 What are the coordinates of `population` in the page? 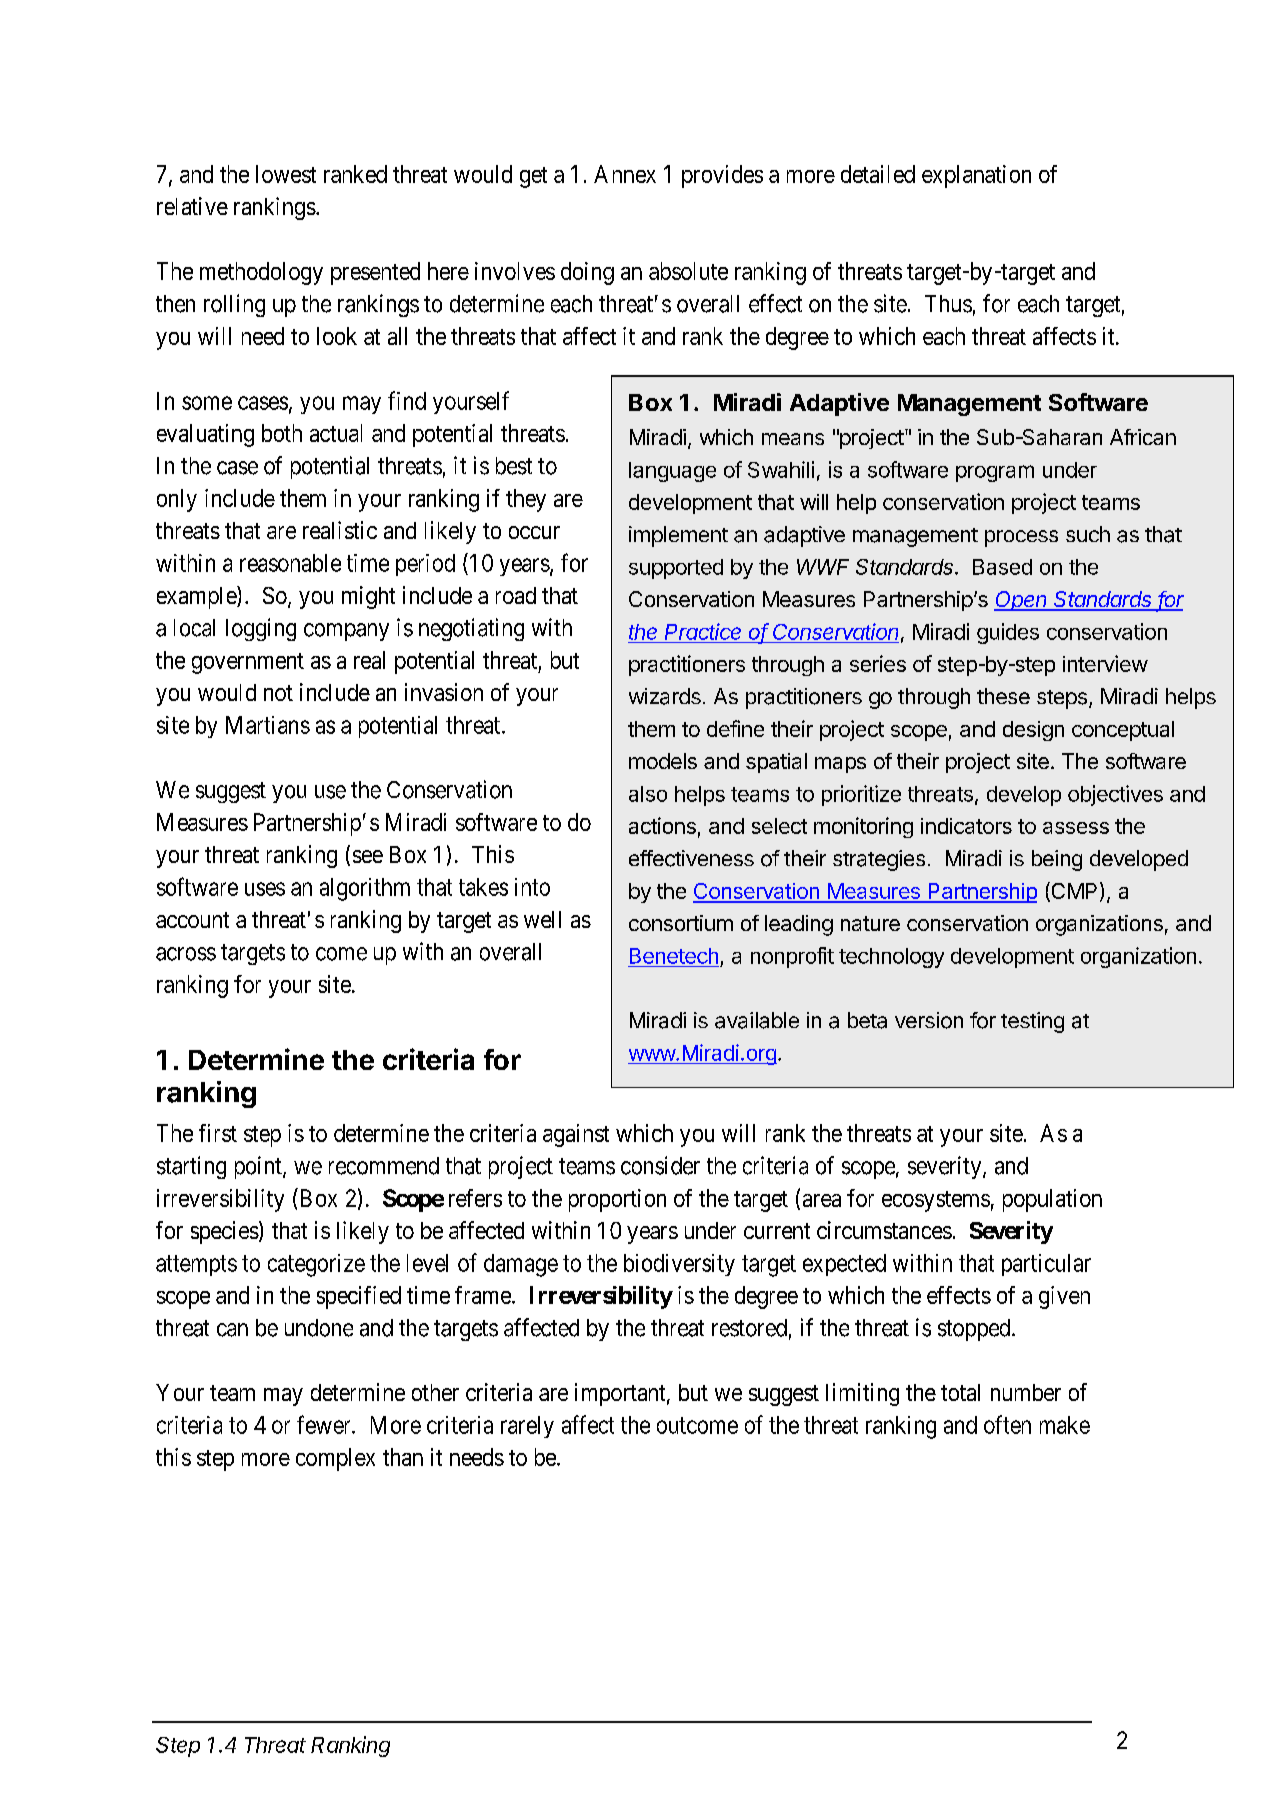 It's located at (1052, 1200).
